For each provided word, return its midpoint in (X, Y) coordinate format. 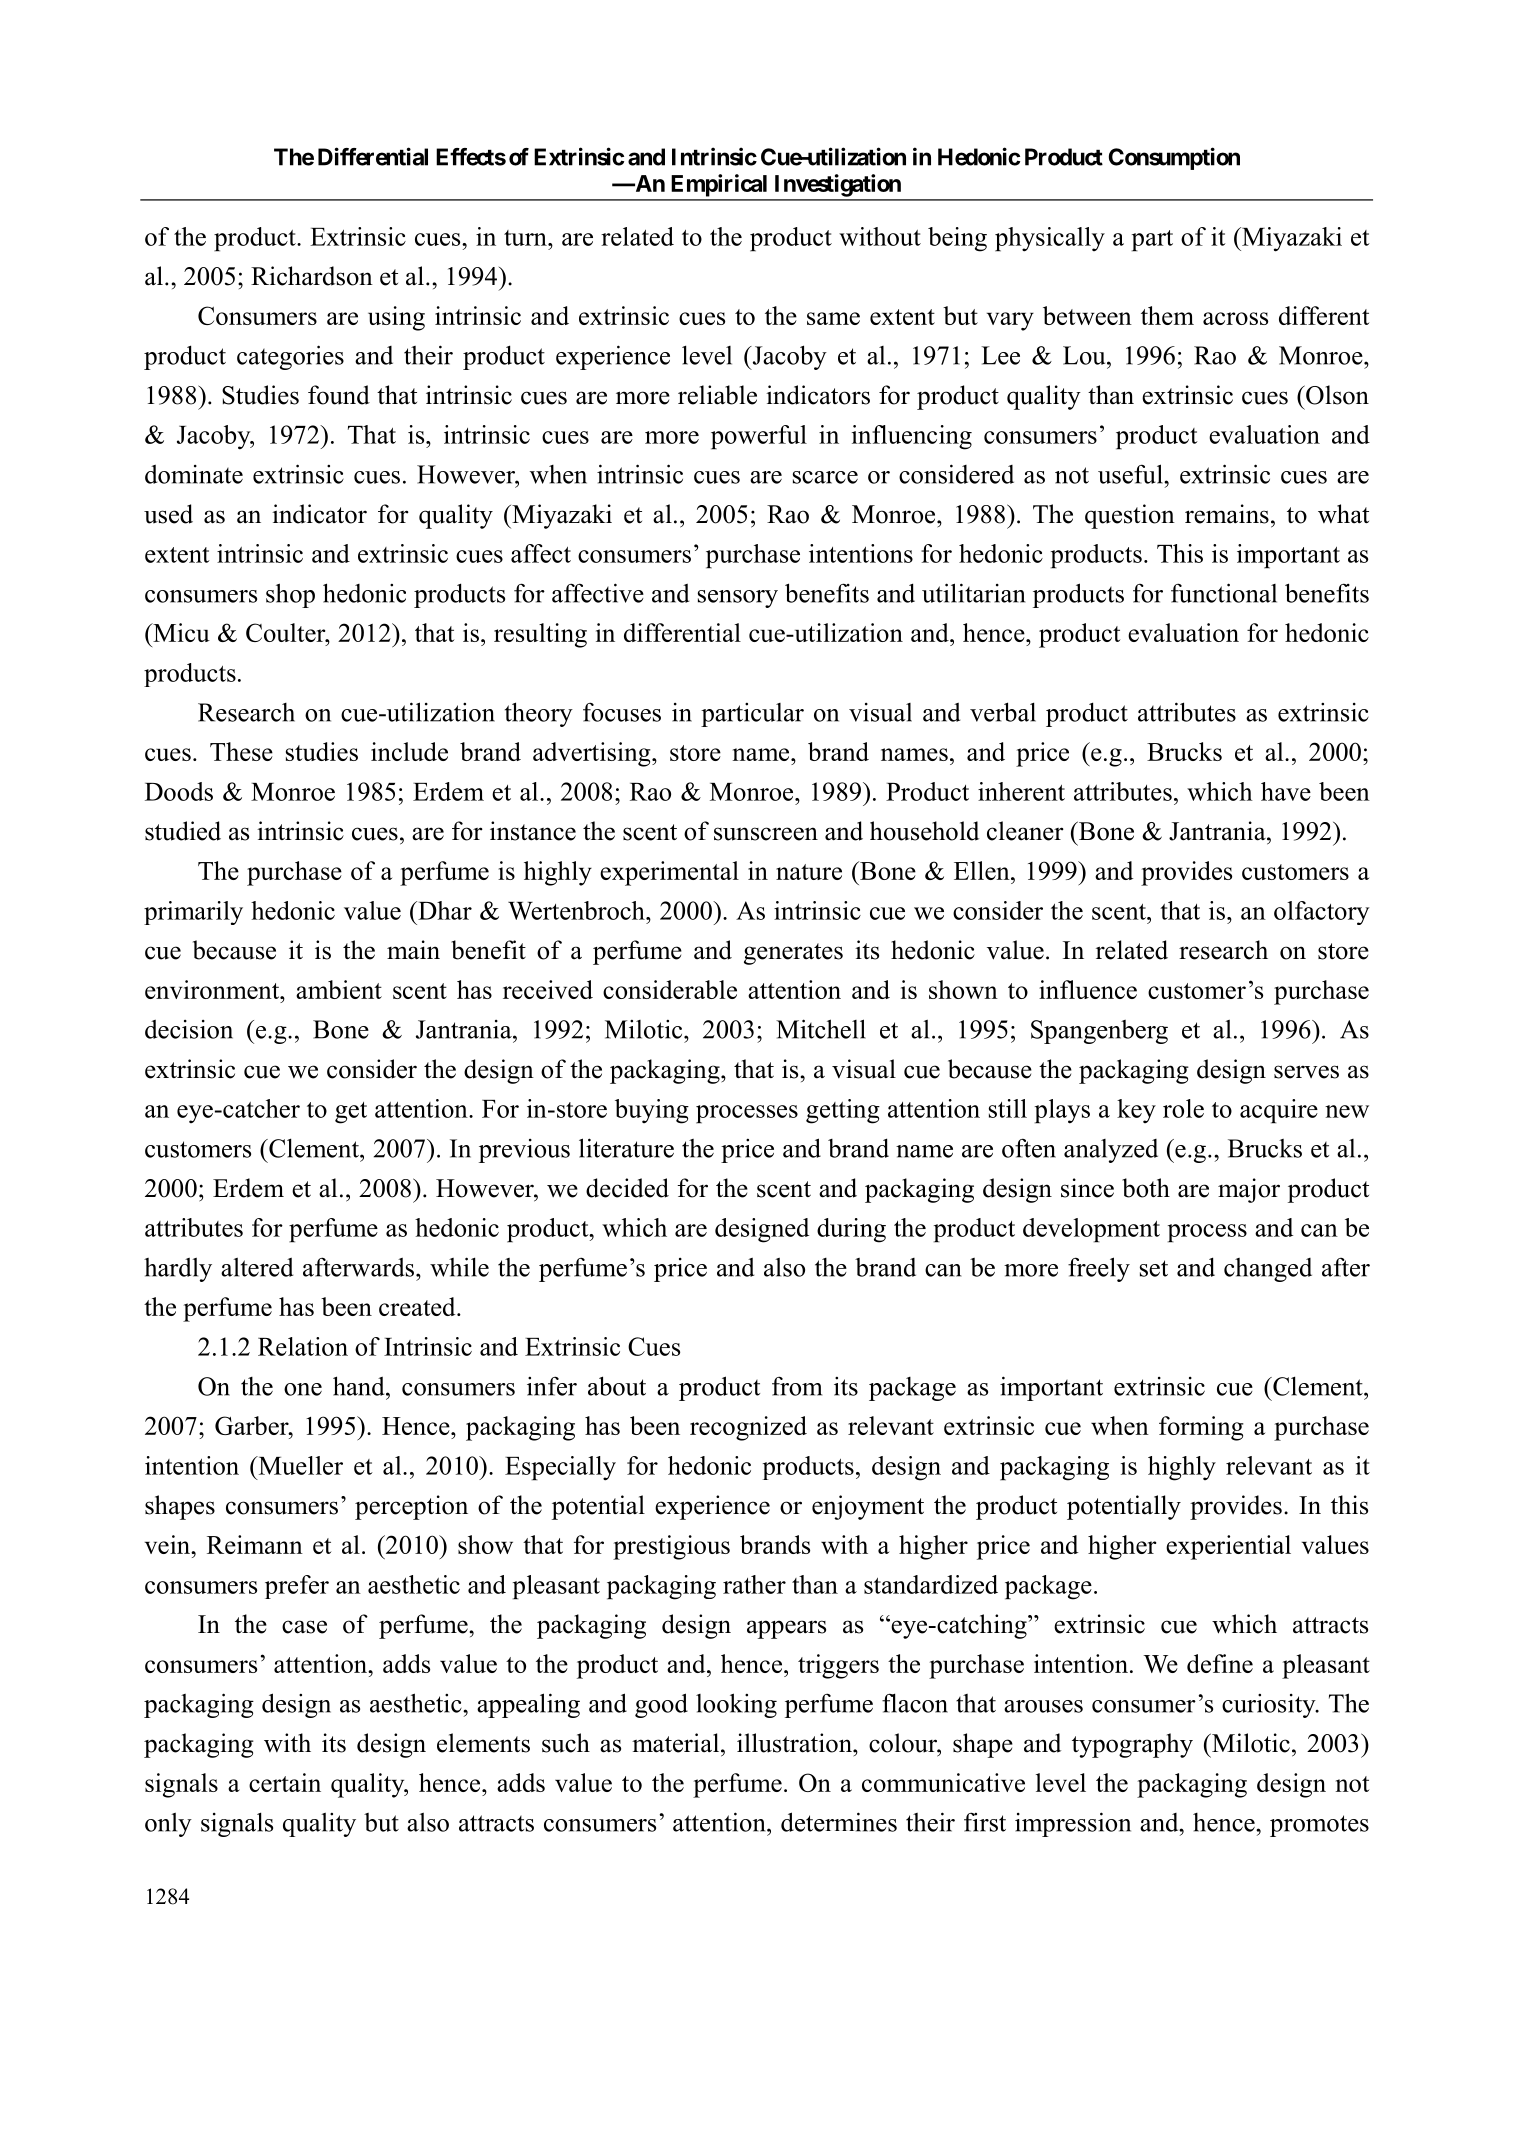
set (1154, 1268)
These (241, 751)
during (851, 1230)
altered (257, 1267)
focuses (622, 712)
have (1286, 791)
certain (285, 1782)
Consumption (1174, 158)
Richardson (312, 276)
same (833, 318)
